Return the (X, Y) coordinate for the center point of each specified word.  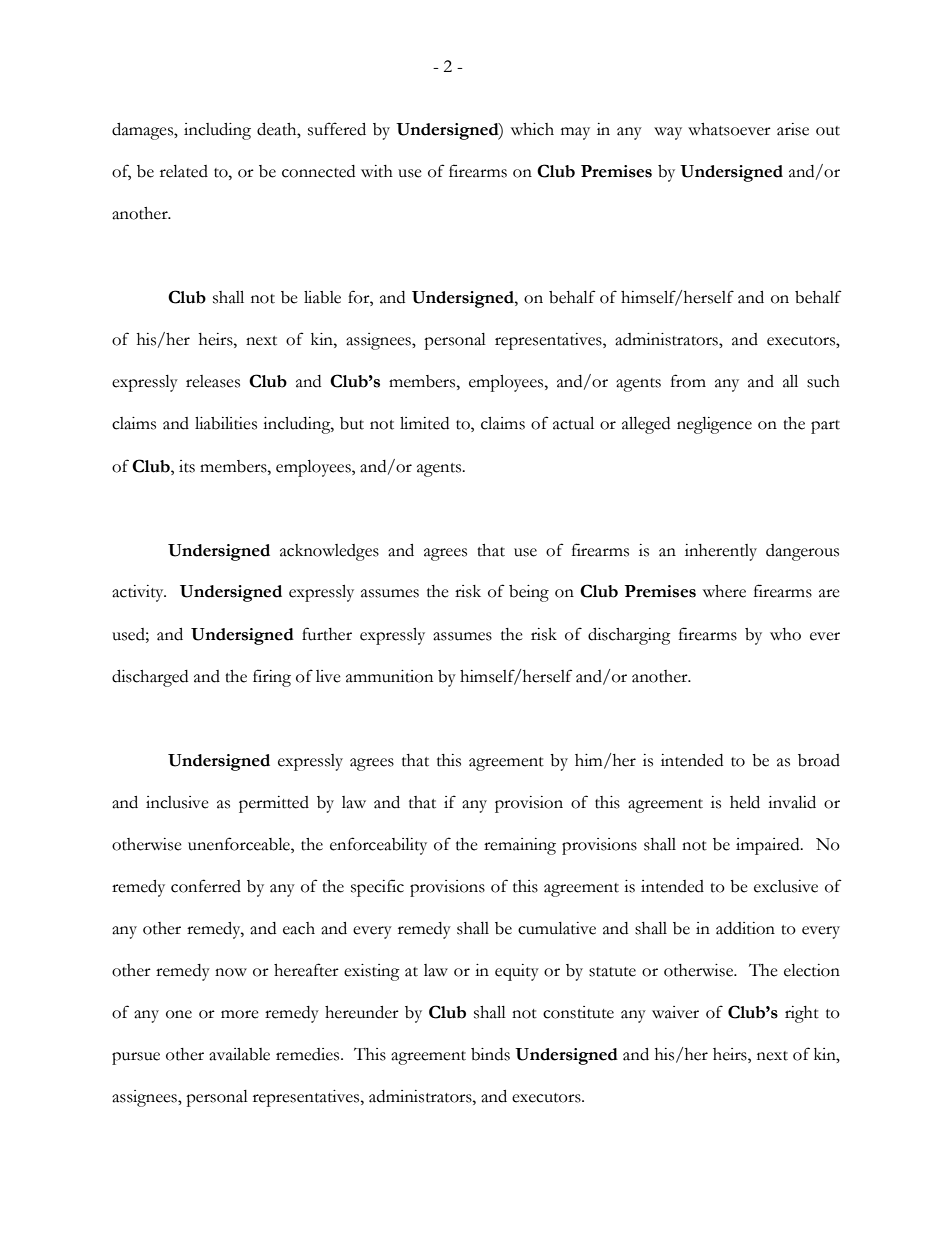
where (724, 591)
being (529, 593)
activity (139, 593)
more (240, 1014)
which (532, 129)
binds (490, 1054)
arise (793, 129)
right (802, 1014)
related (184, 171)
